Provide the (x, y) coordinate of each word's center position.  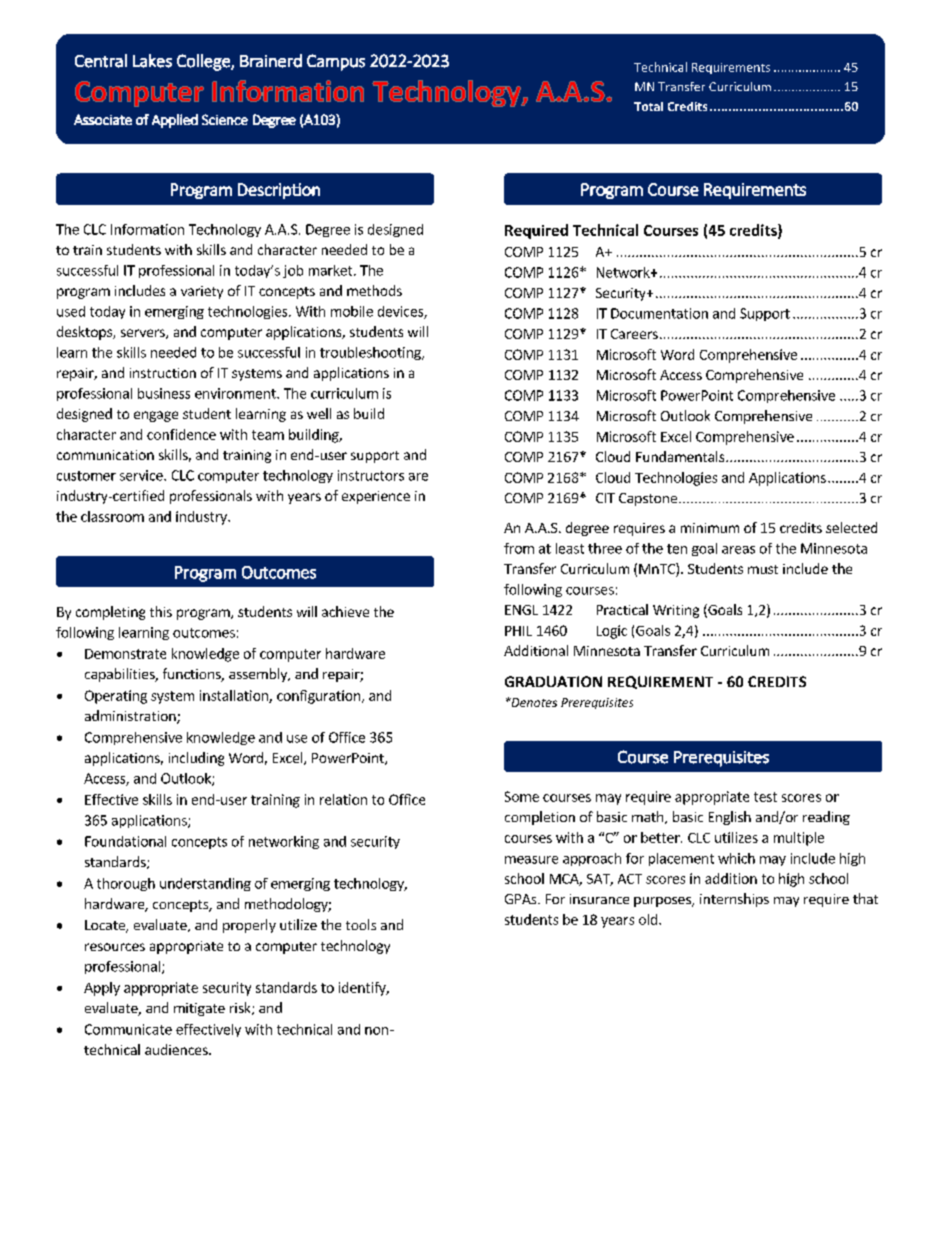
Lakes (152, 61)
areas (738, 550)
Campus (336, 62)
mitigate (199, 1009)
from (519, 548)
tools (361, 924)
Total (648, 106)
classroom (112, 516)
